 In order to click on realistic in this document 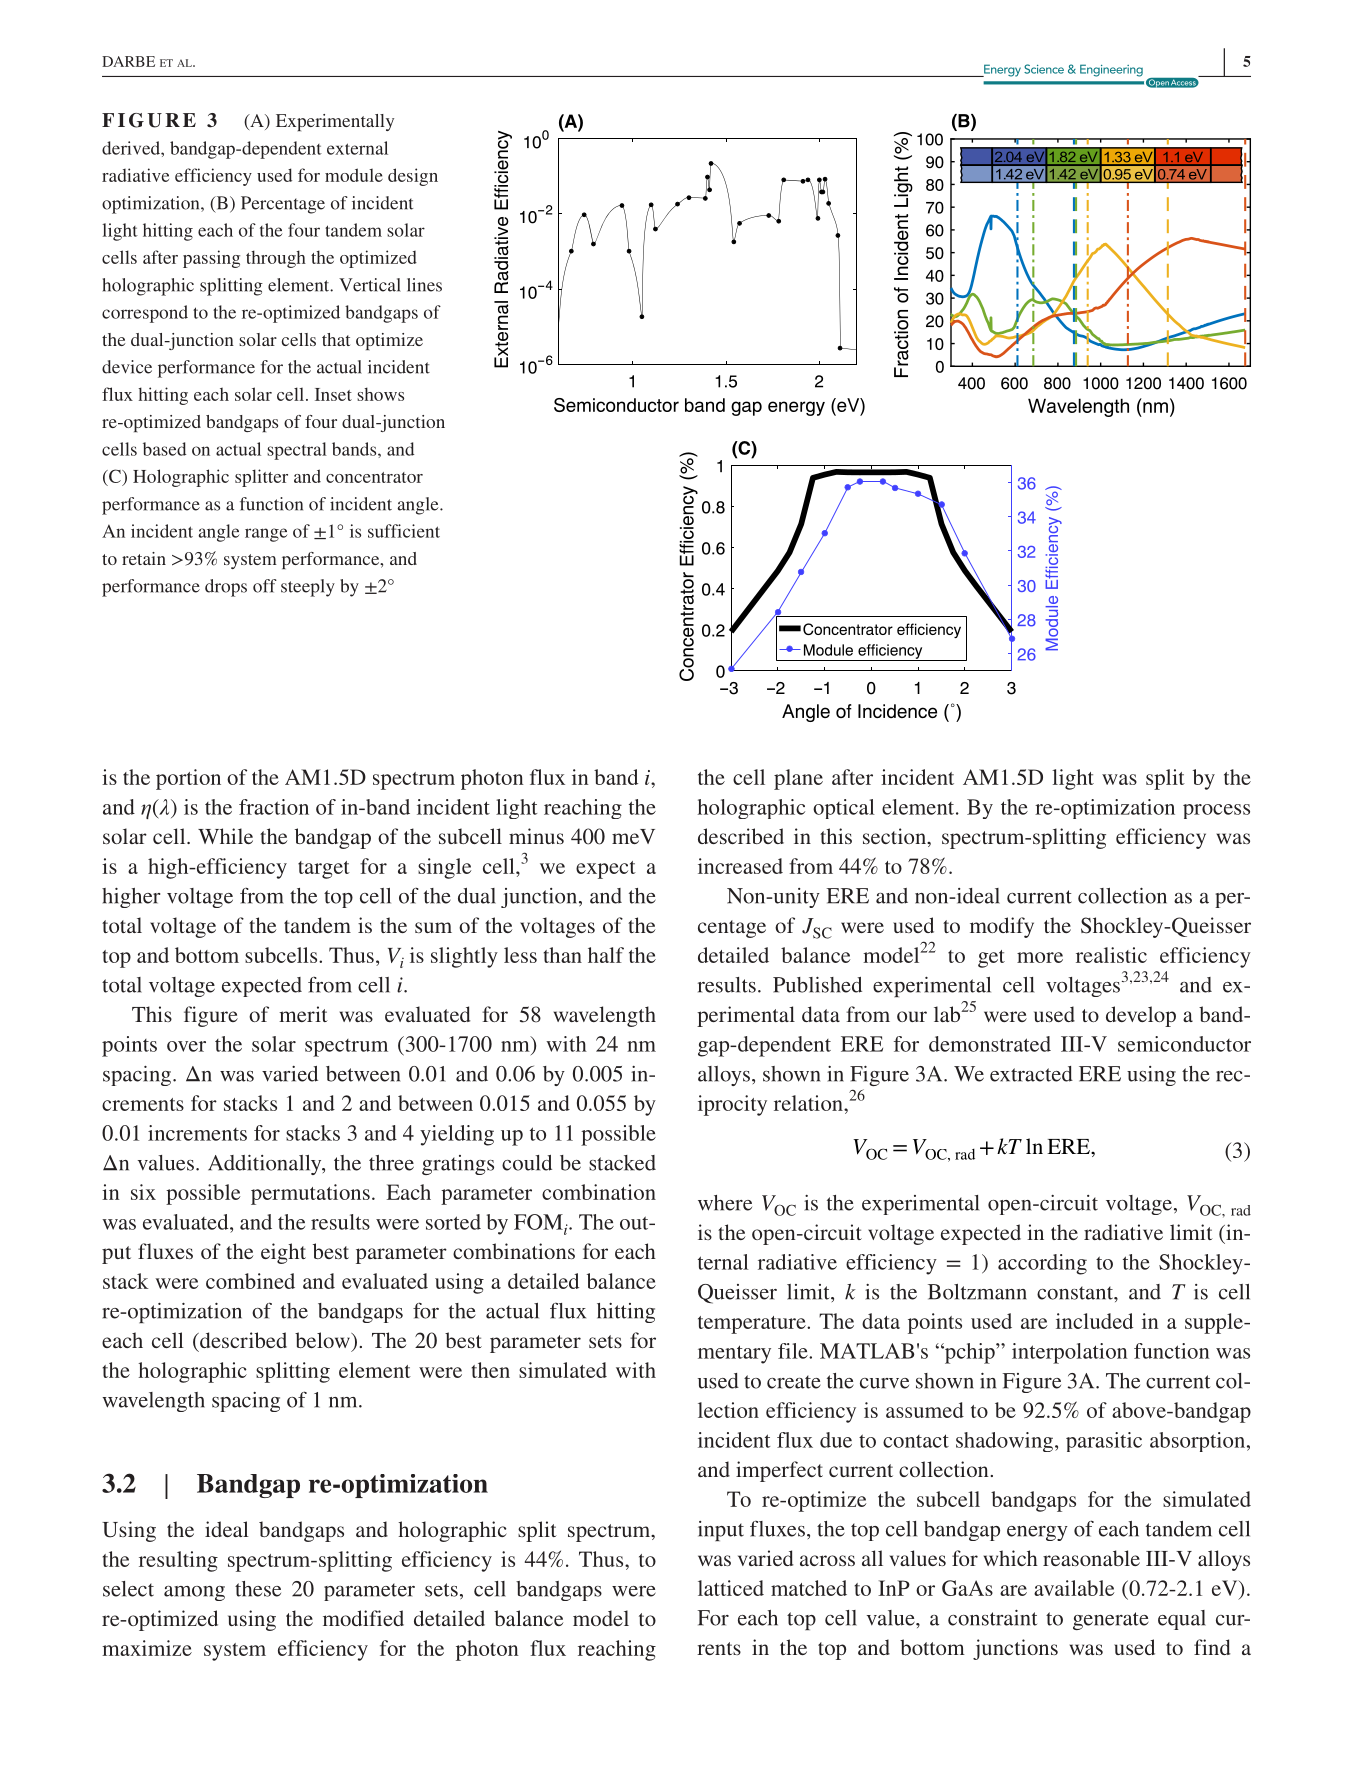, I will do `click(1111, 955)`.
